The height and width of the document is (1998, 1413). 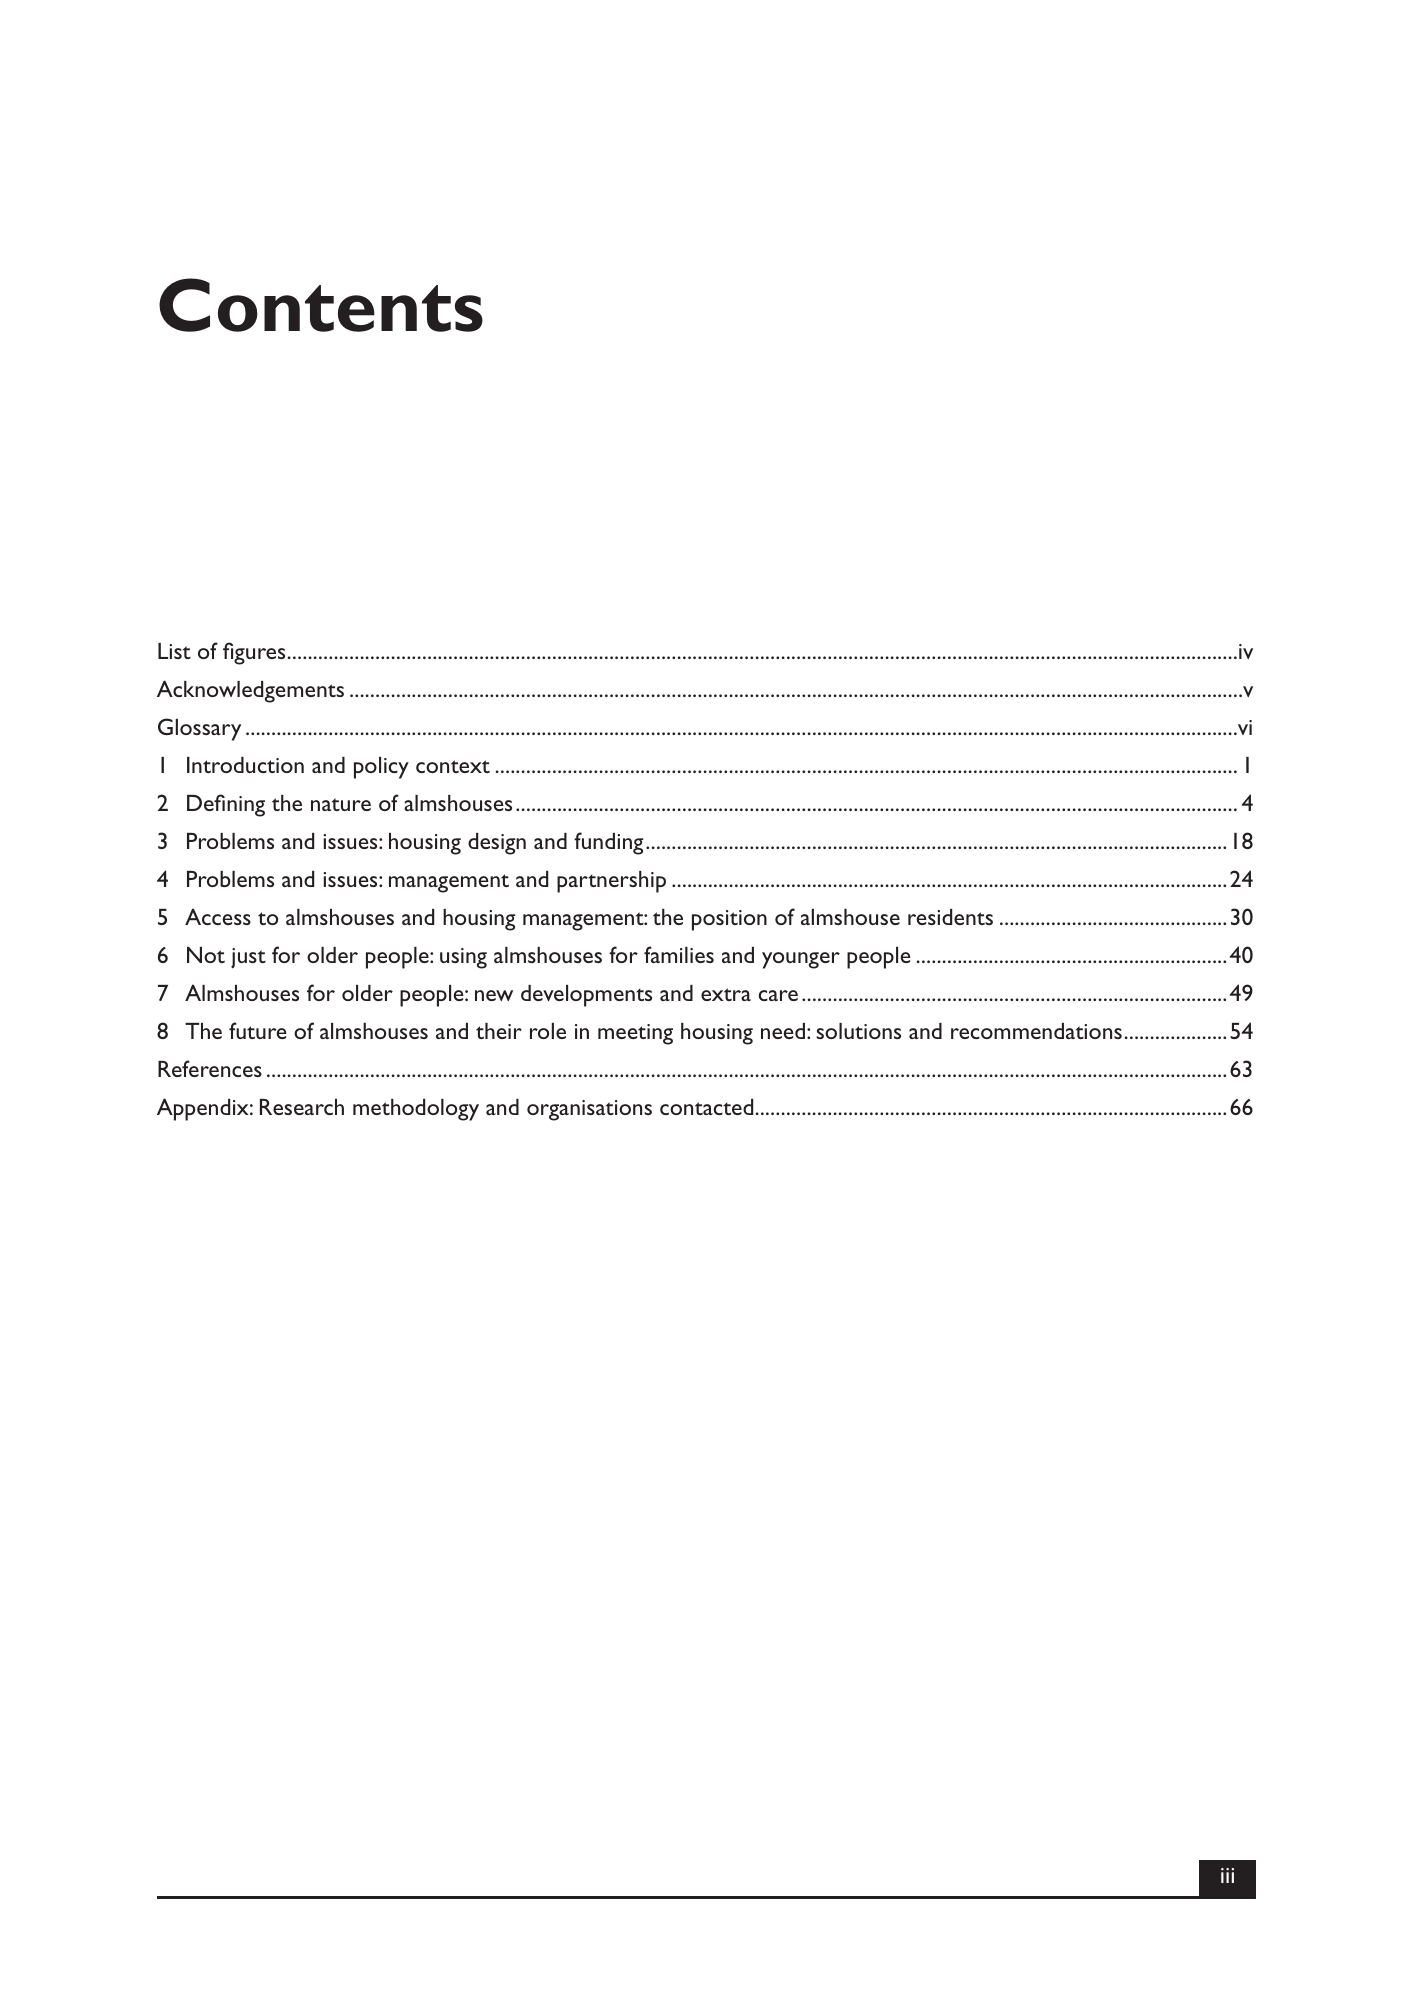 What do you see at coordinates (302, 1107) in the document?
I see `Research` at bounding box center [302, 1107].
